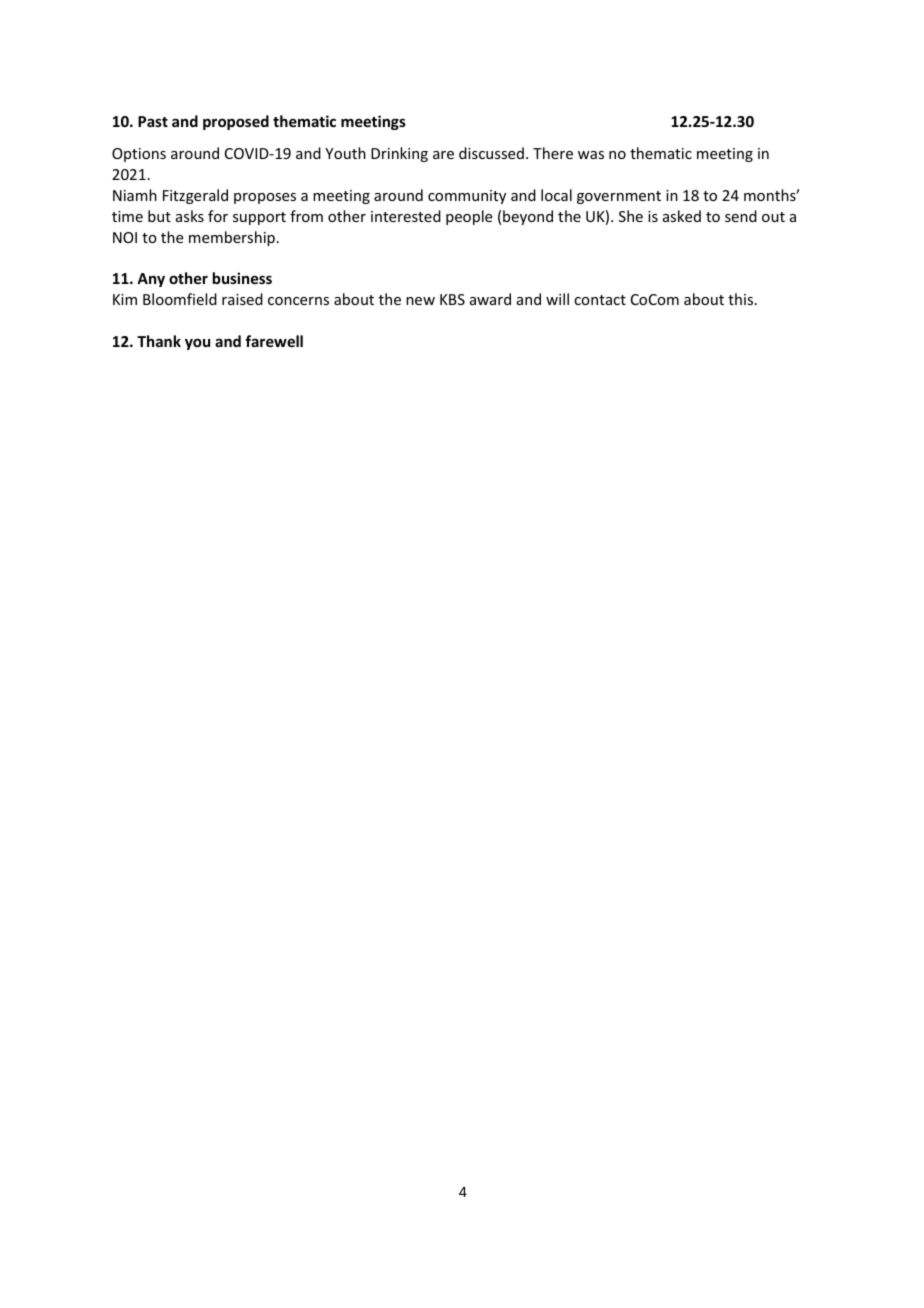 Image resolution: width=924 pixels, height=1308 pixels. I want to click on membership, so click(232, 238).
